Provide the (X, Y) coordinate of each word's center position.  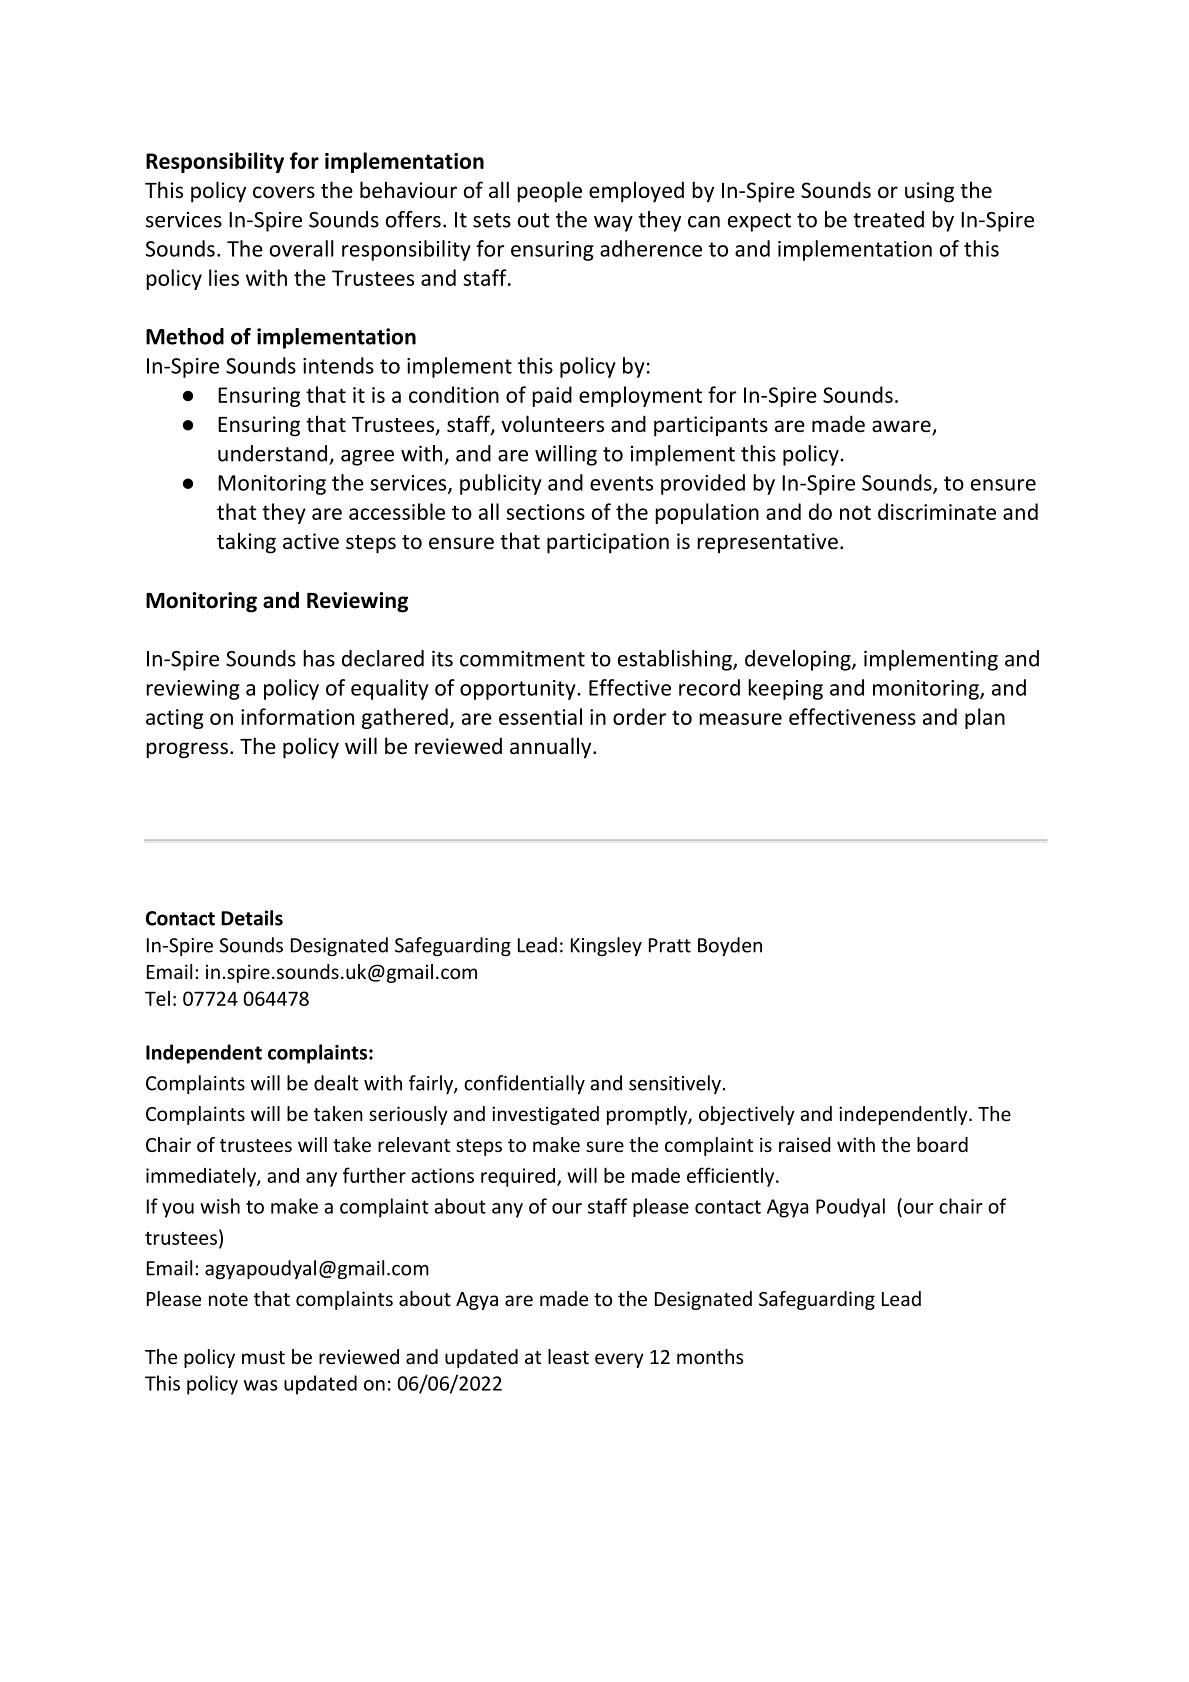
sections (545, 512)
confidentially (524, 1084)
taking (246, 543)
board (942, 1144)
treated (888, 219)
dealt (336, 1083)
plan (985, 718)
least (568, 1356)
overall (302, 248)
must (263, 1357)
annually (552, 748)
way (613, 224)
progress (187, 750)
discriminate (937, 511)
